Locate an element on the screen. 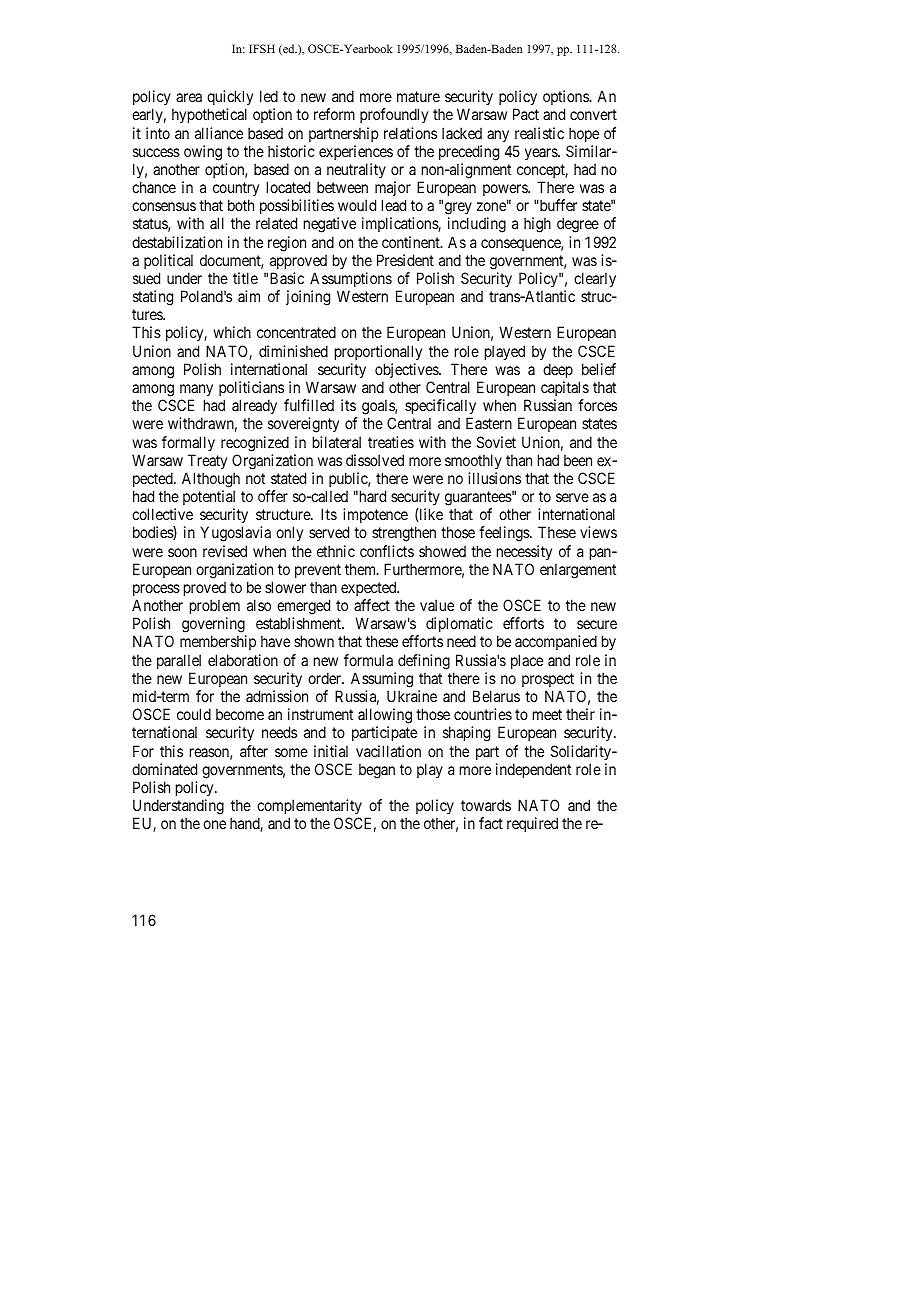 This screenshot has width=924, height=1308. realistic is located at coordinates (539, 133).
